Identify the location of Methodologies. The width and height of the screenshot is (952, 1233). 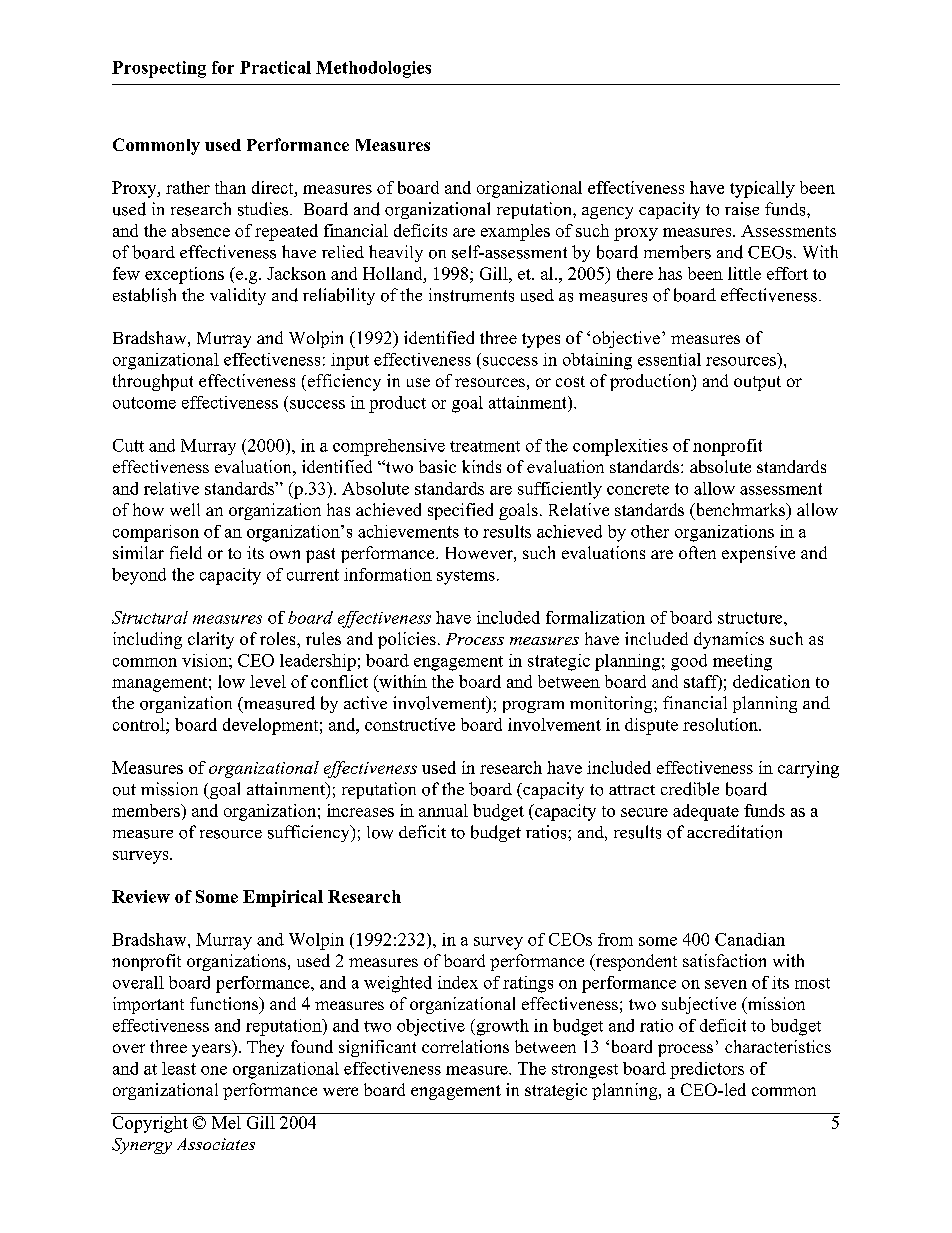
(373, 69).
